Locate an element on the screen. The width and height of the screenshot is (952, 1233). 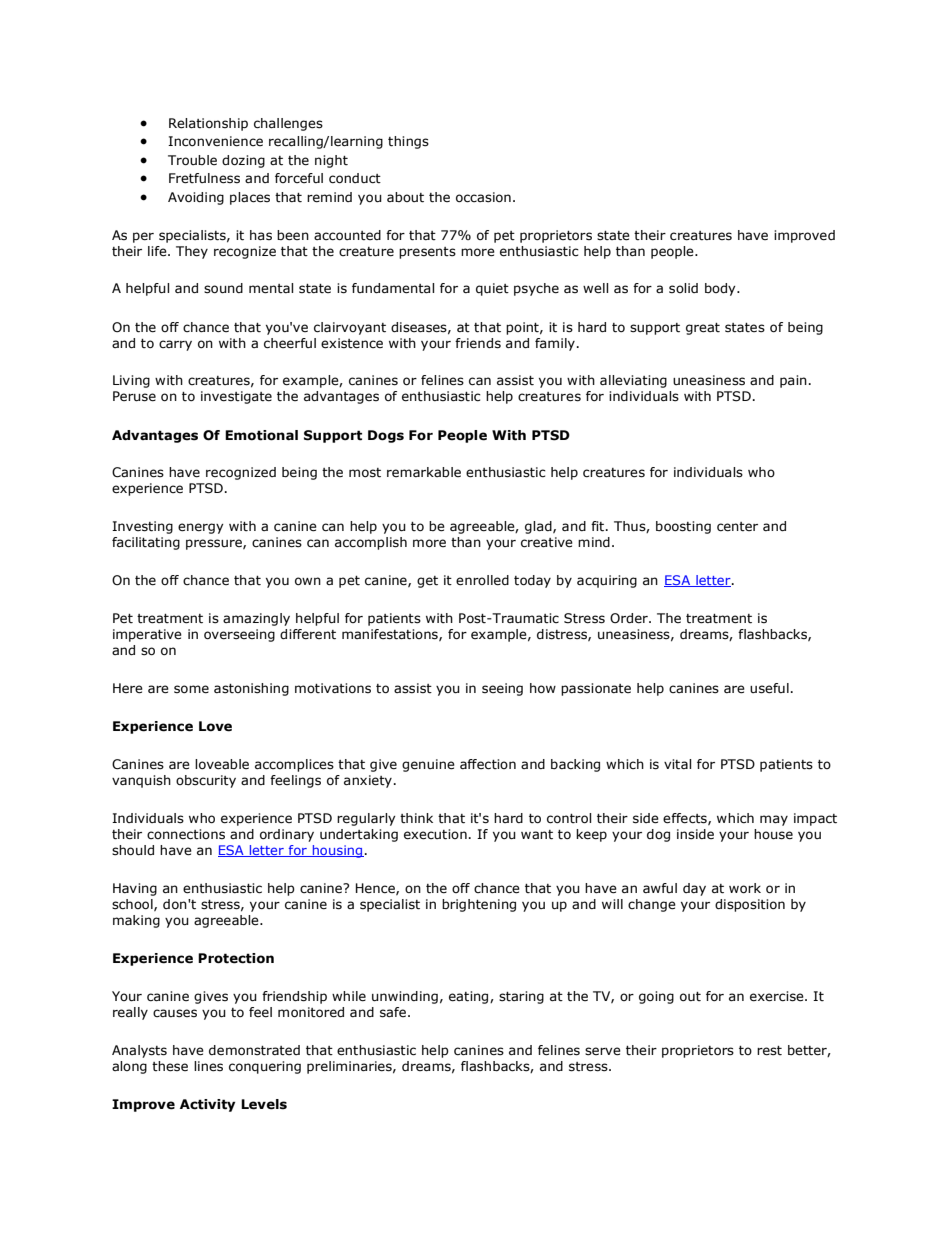
enrolled is located at coordinates (482, 580).
